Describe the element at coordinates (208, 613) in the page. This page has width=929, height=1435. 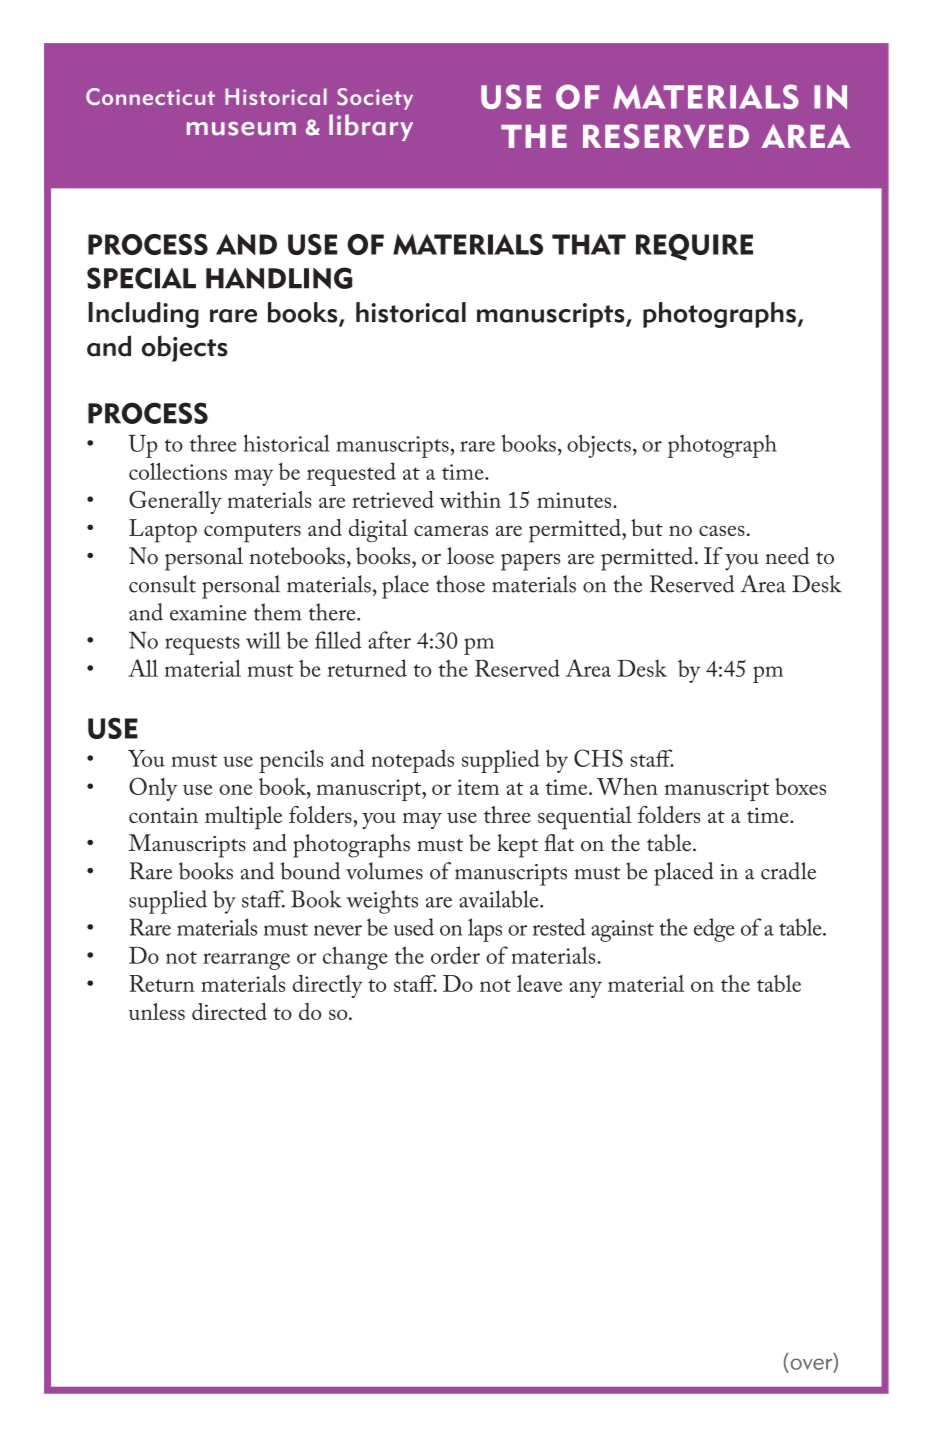
I see `examine` at that location.
